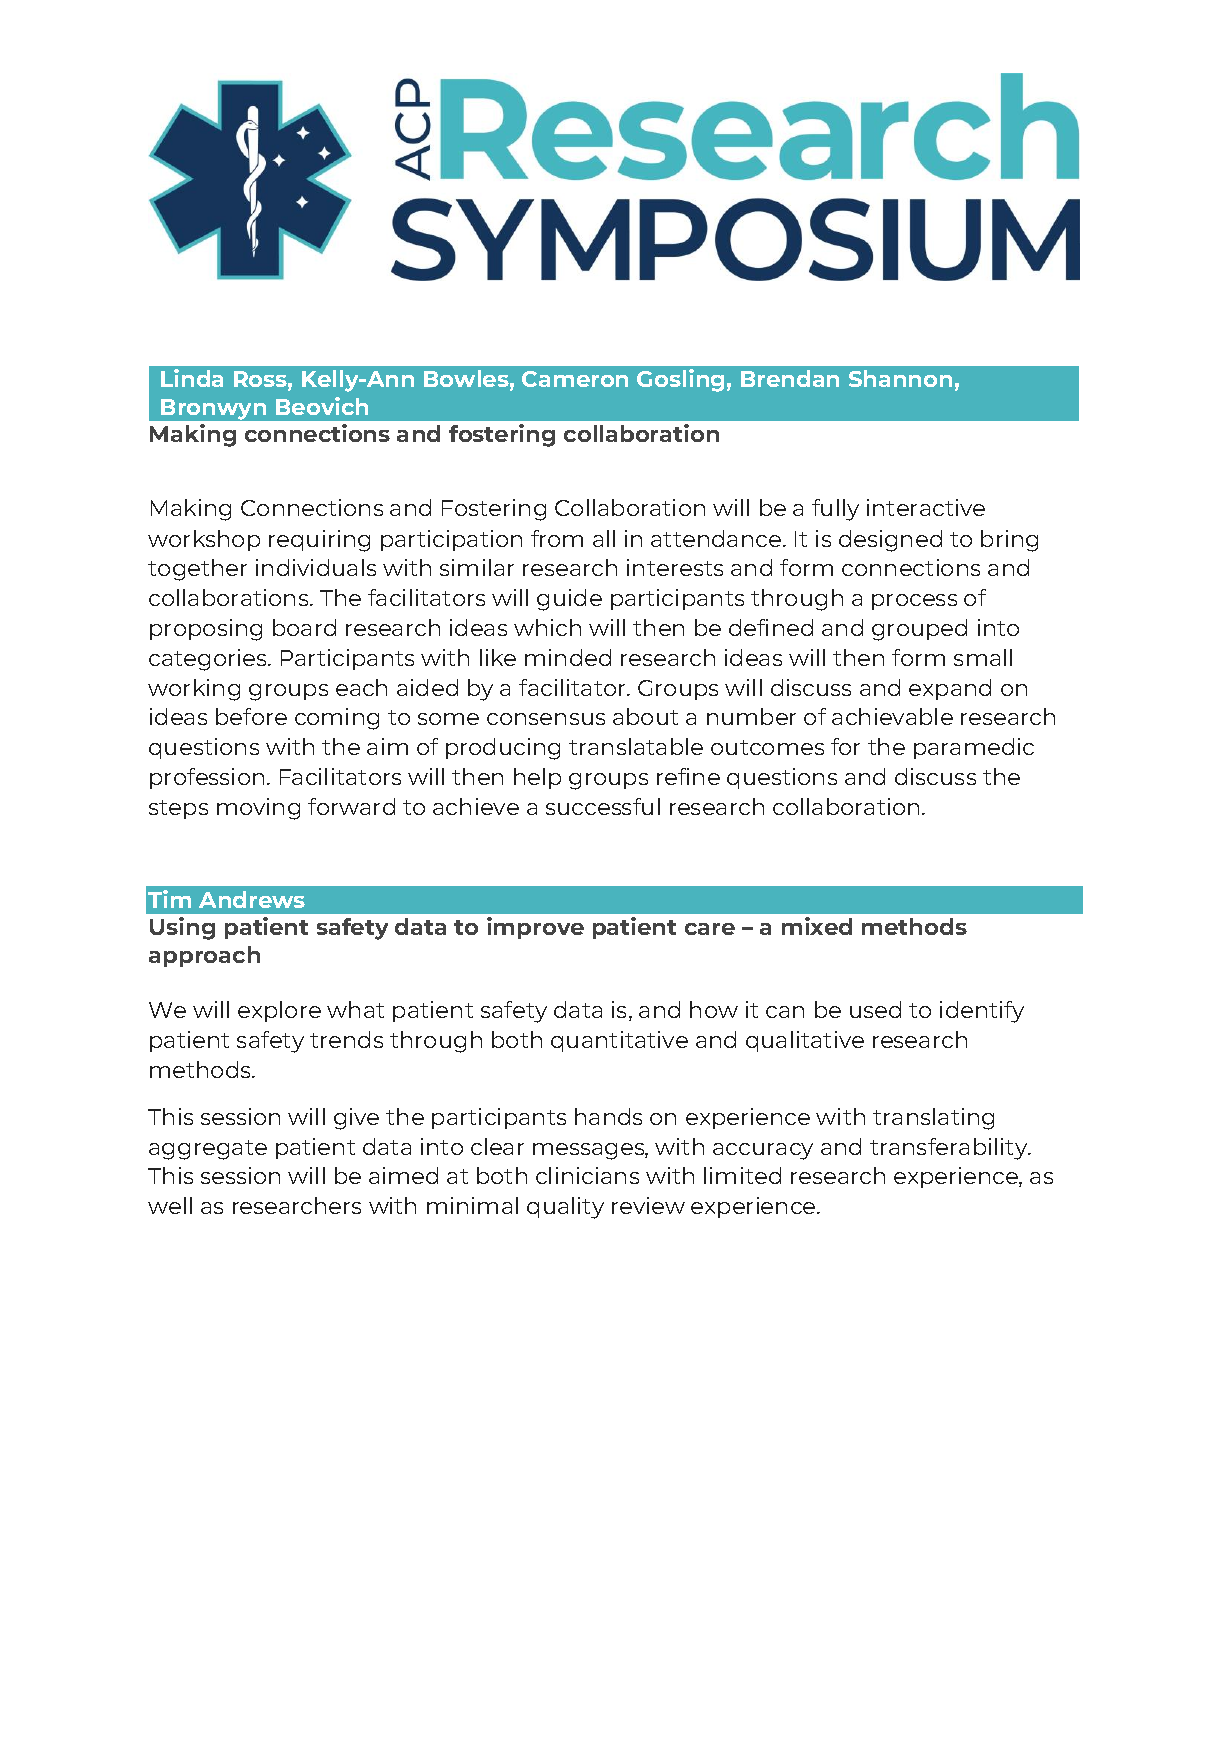  Describe the element at coordinates (619, 1041) in the document. I see `quantitative` at that location.
